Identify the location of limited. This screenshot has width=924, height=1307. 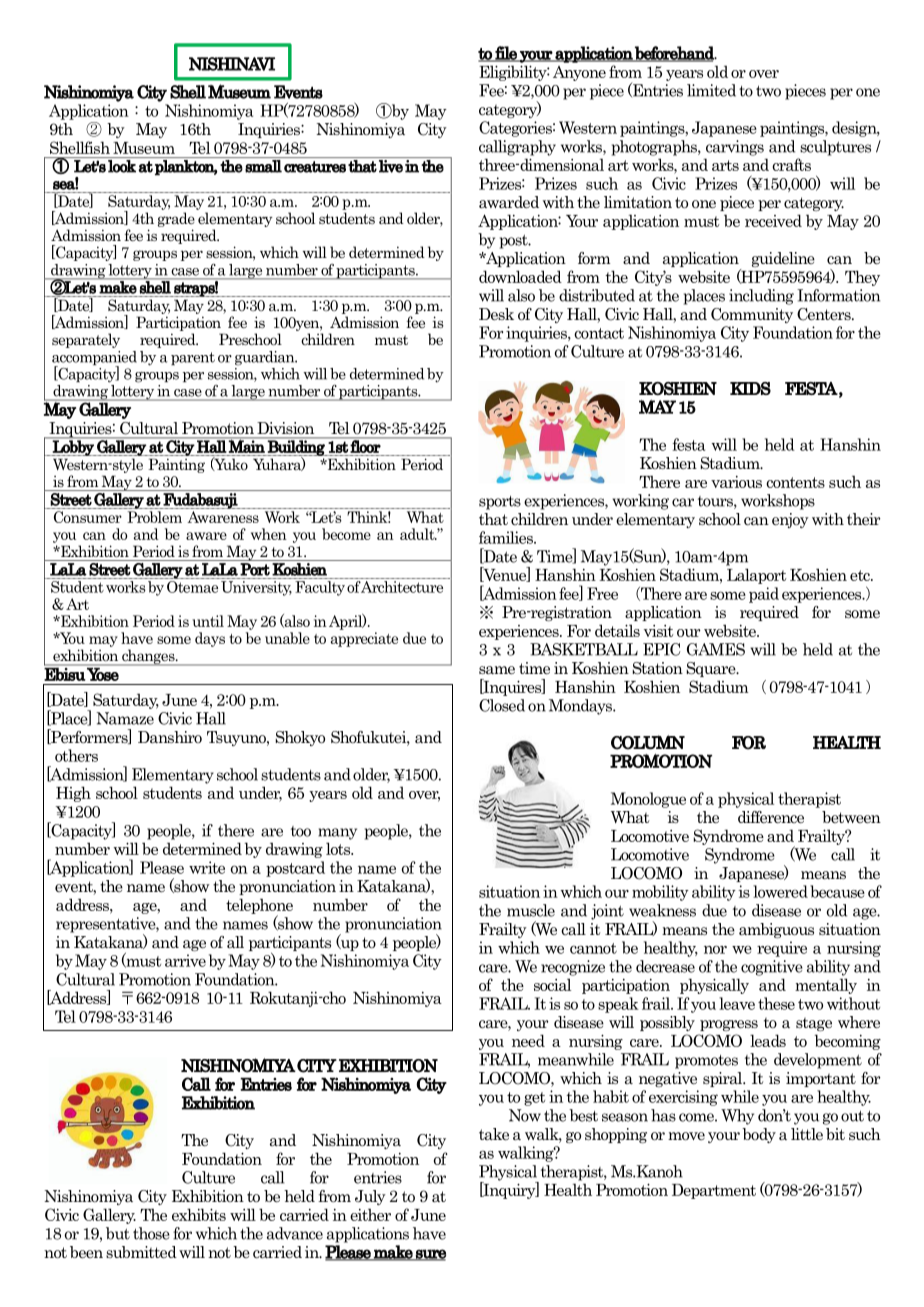
(711, 90).
